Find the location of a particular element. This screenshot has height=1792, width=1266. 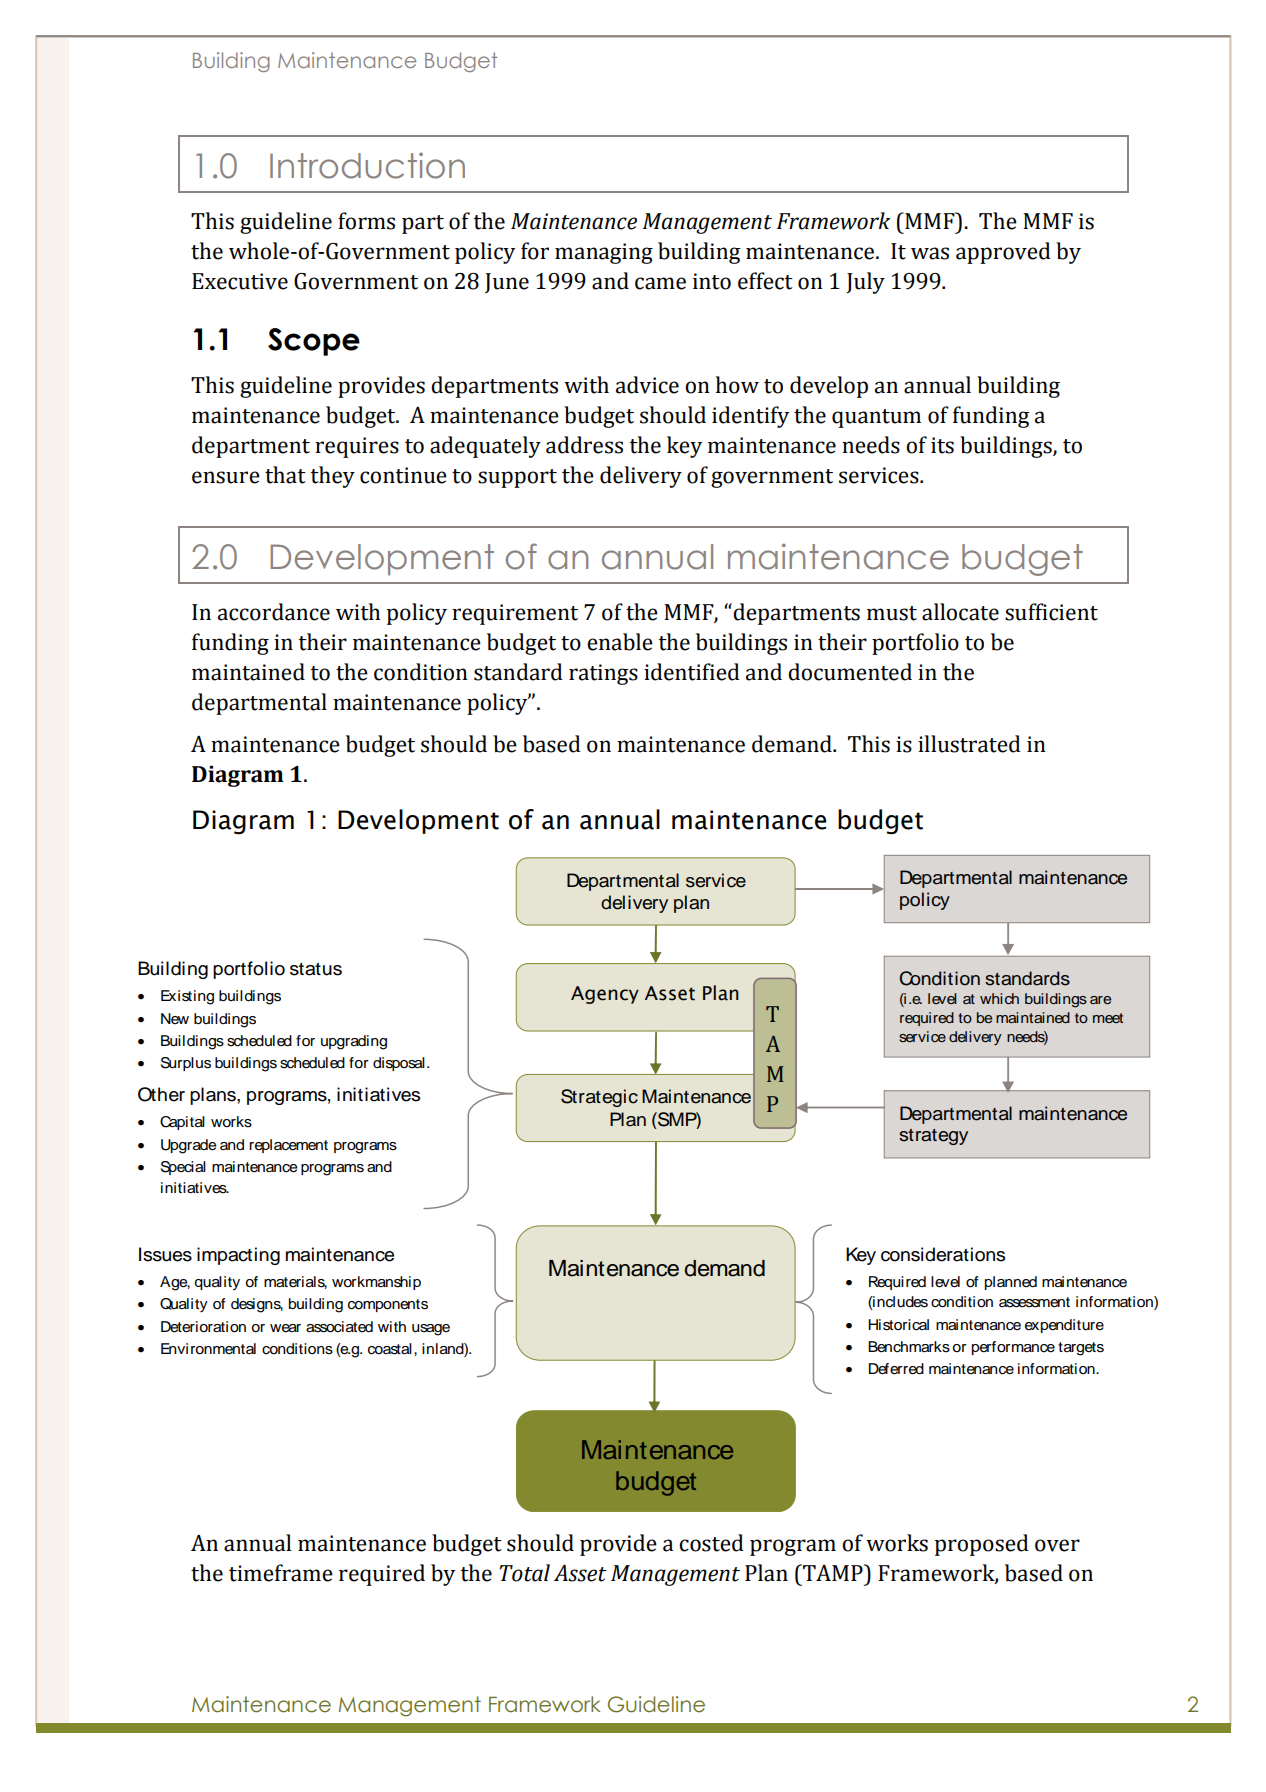

managing is located at coordinates (604, 253).
